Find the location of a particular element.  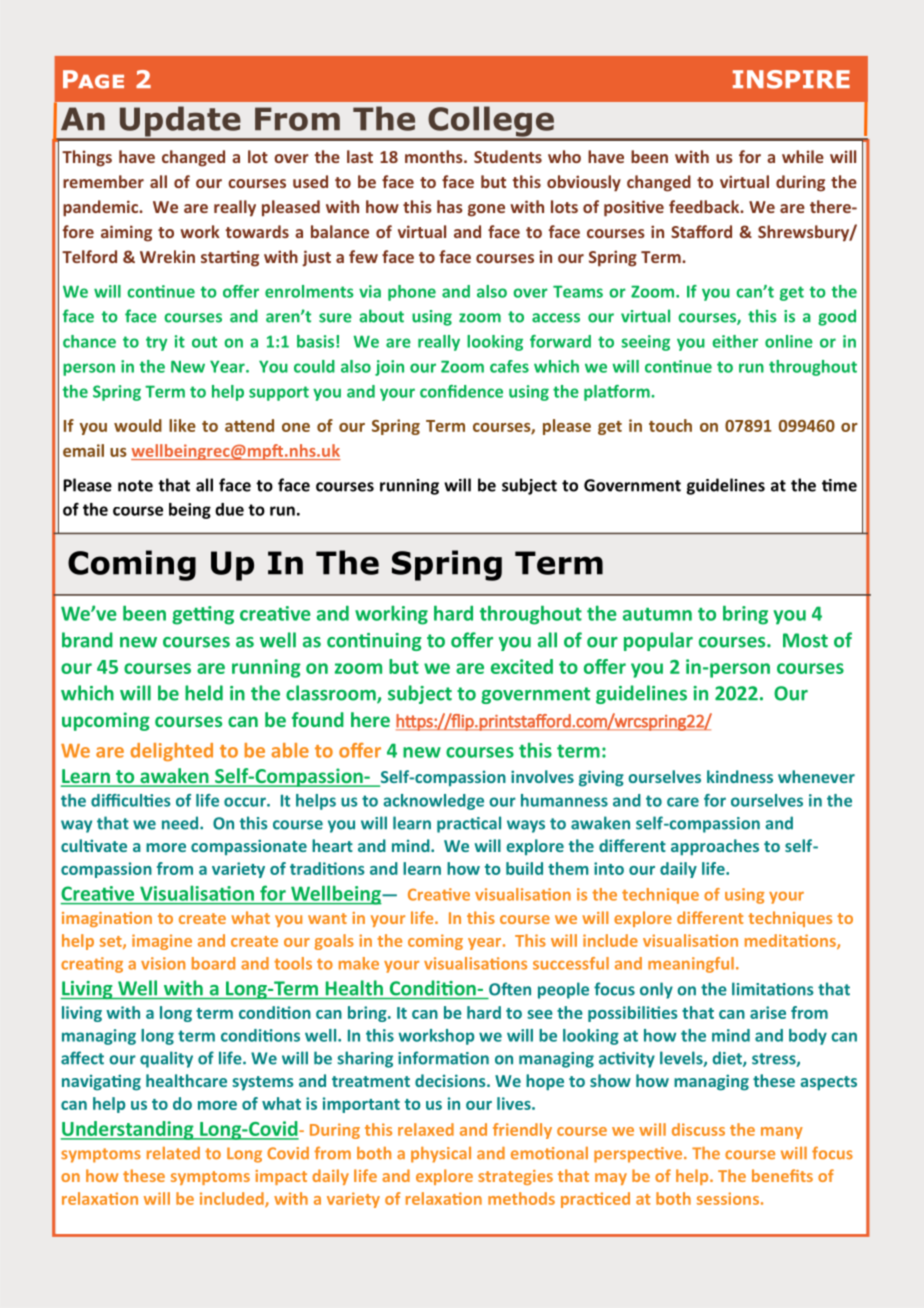

Most is located at coordinates (805, 640).
